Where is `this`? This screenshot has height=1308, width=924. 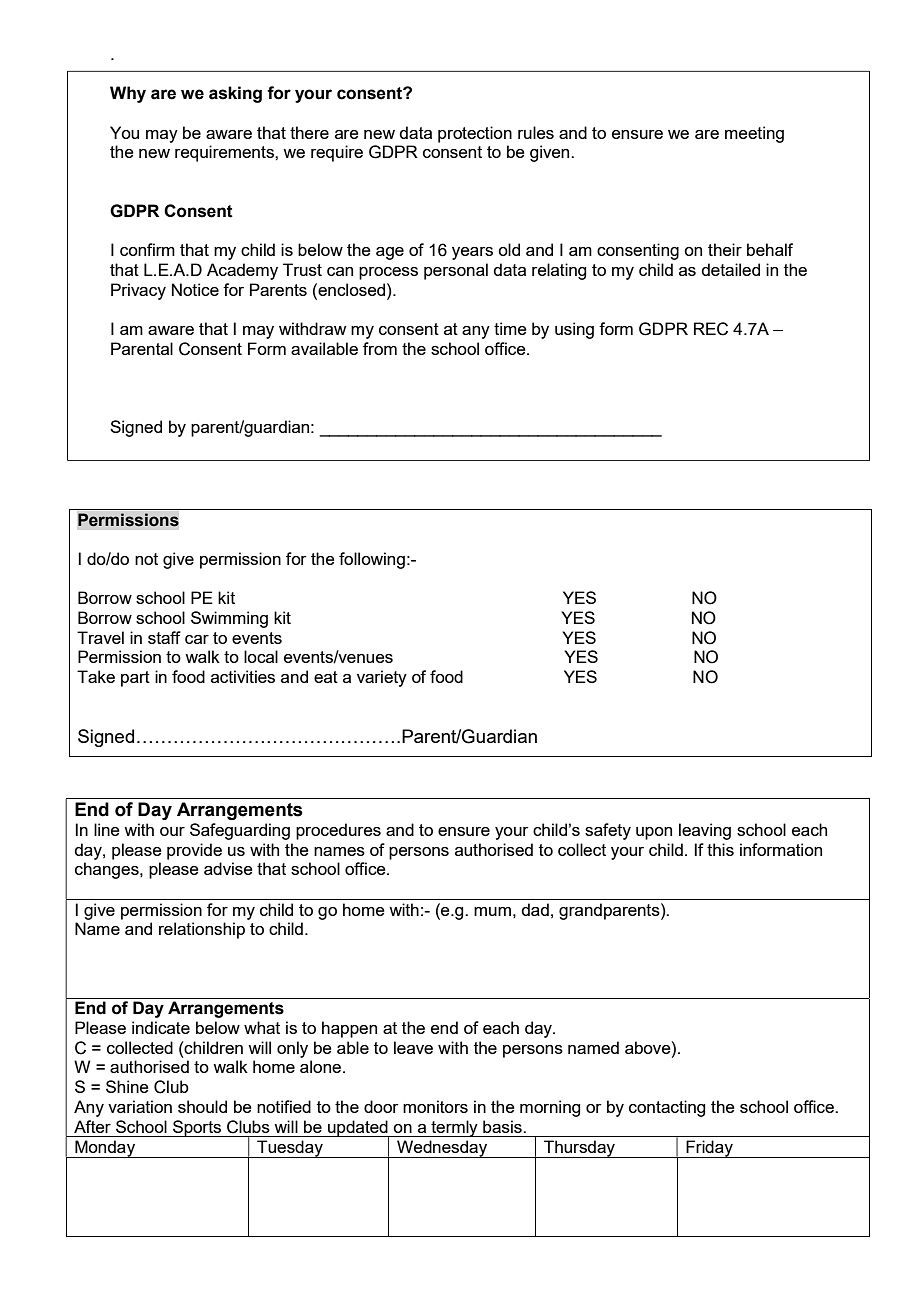
this is located at coordinates (720, 849).
